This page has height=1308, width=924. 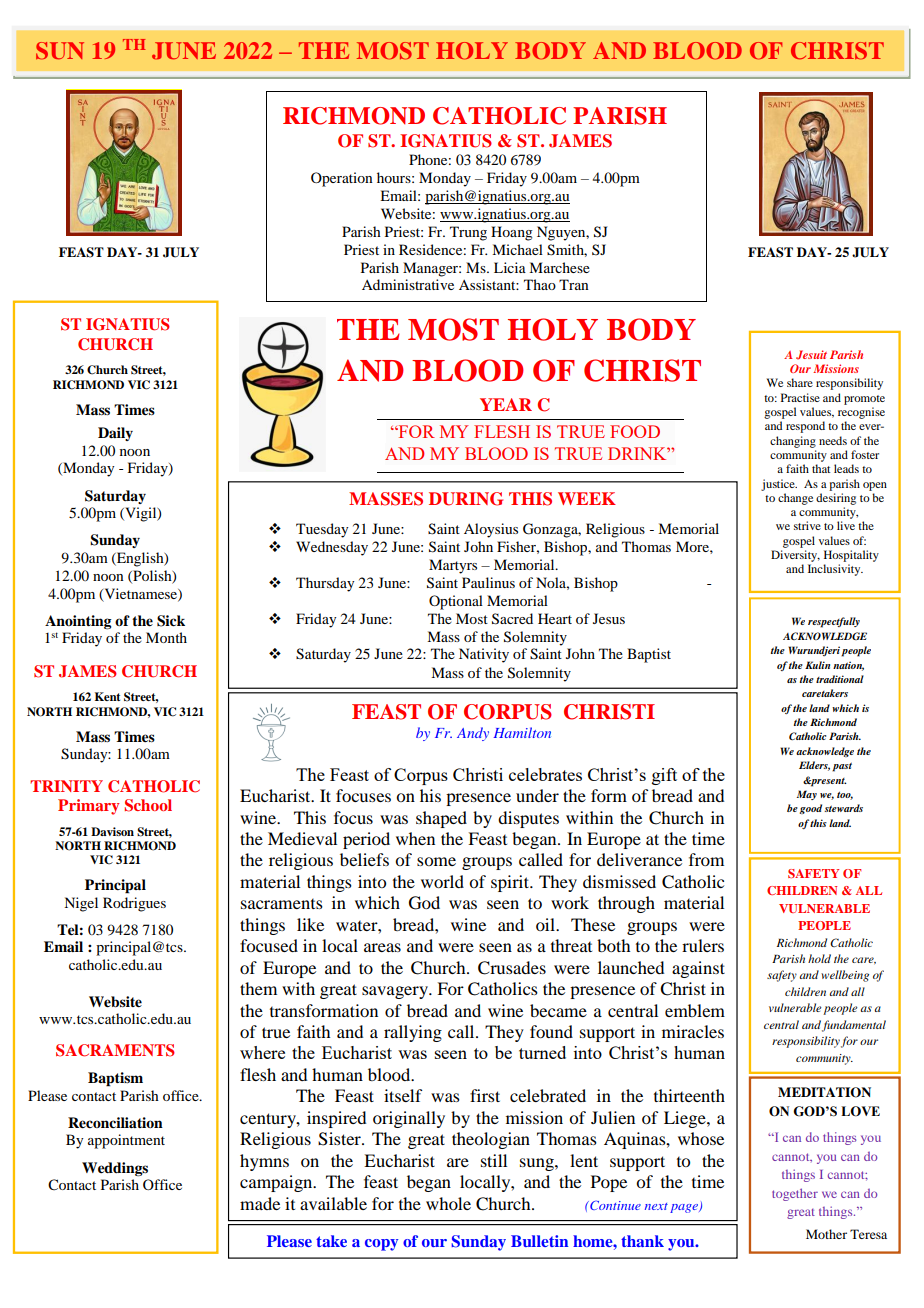 What do you see at coordinates (342, 179) in the page?
I see `Operation` at bounding box center [342, 179].
